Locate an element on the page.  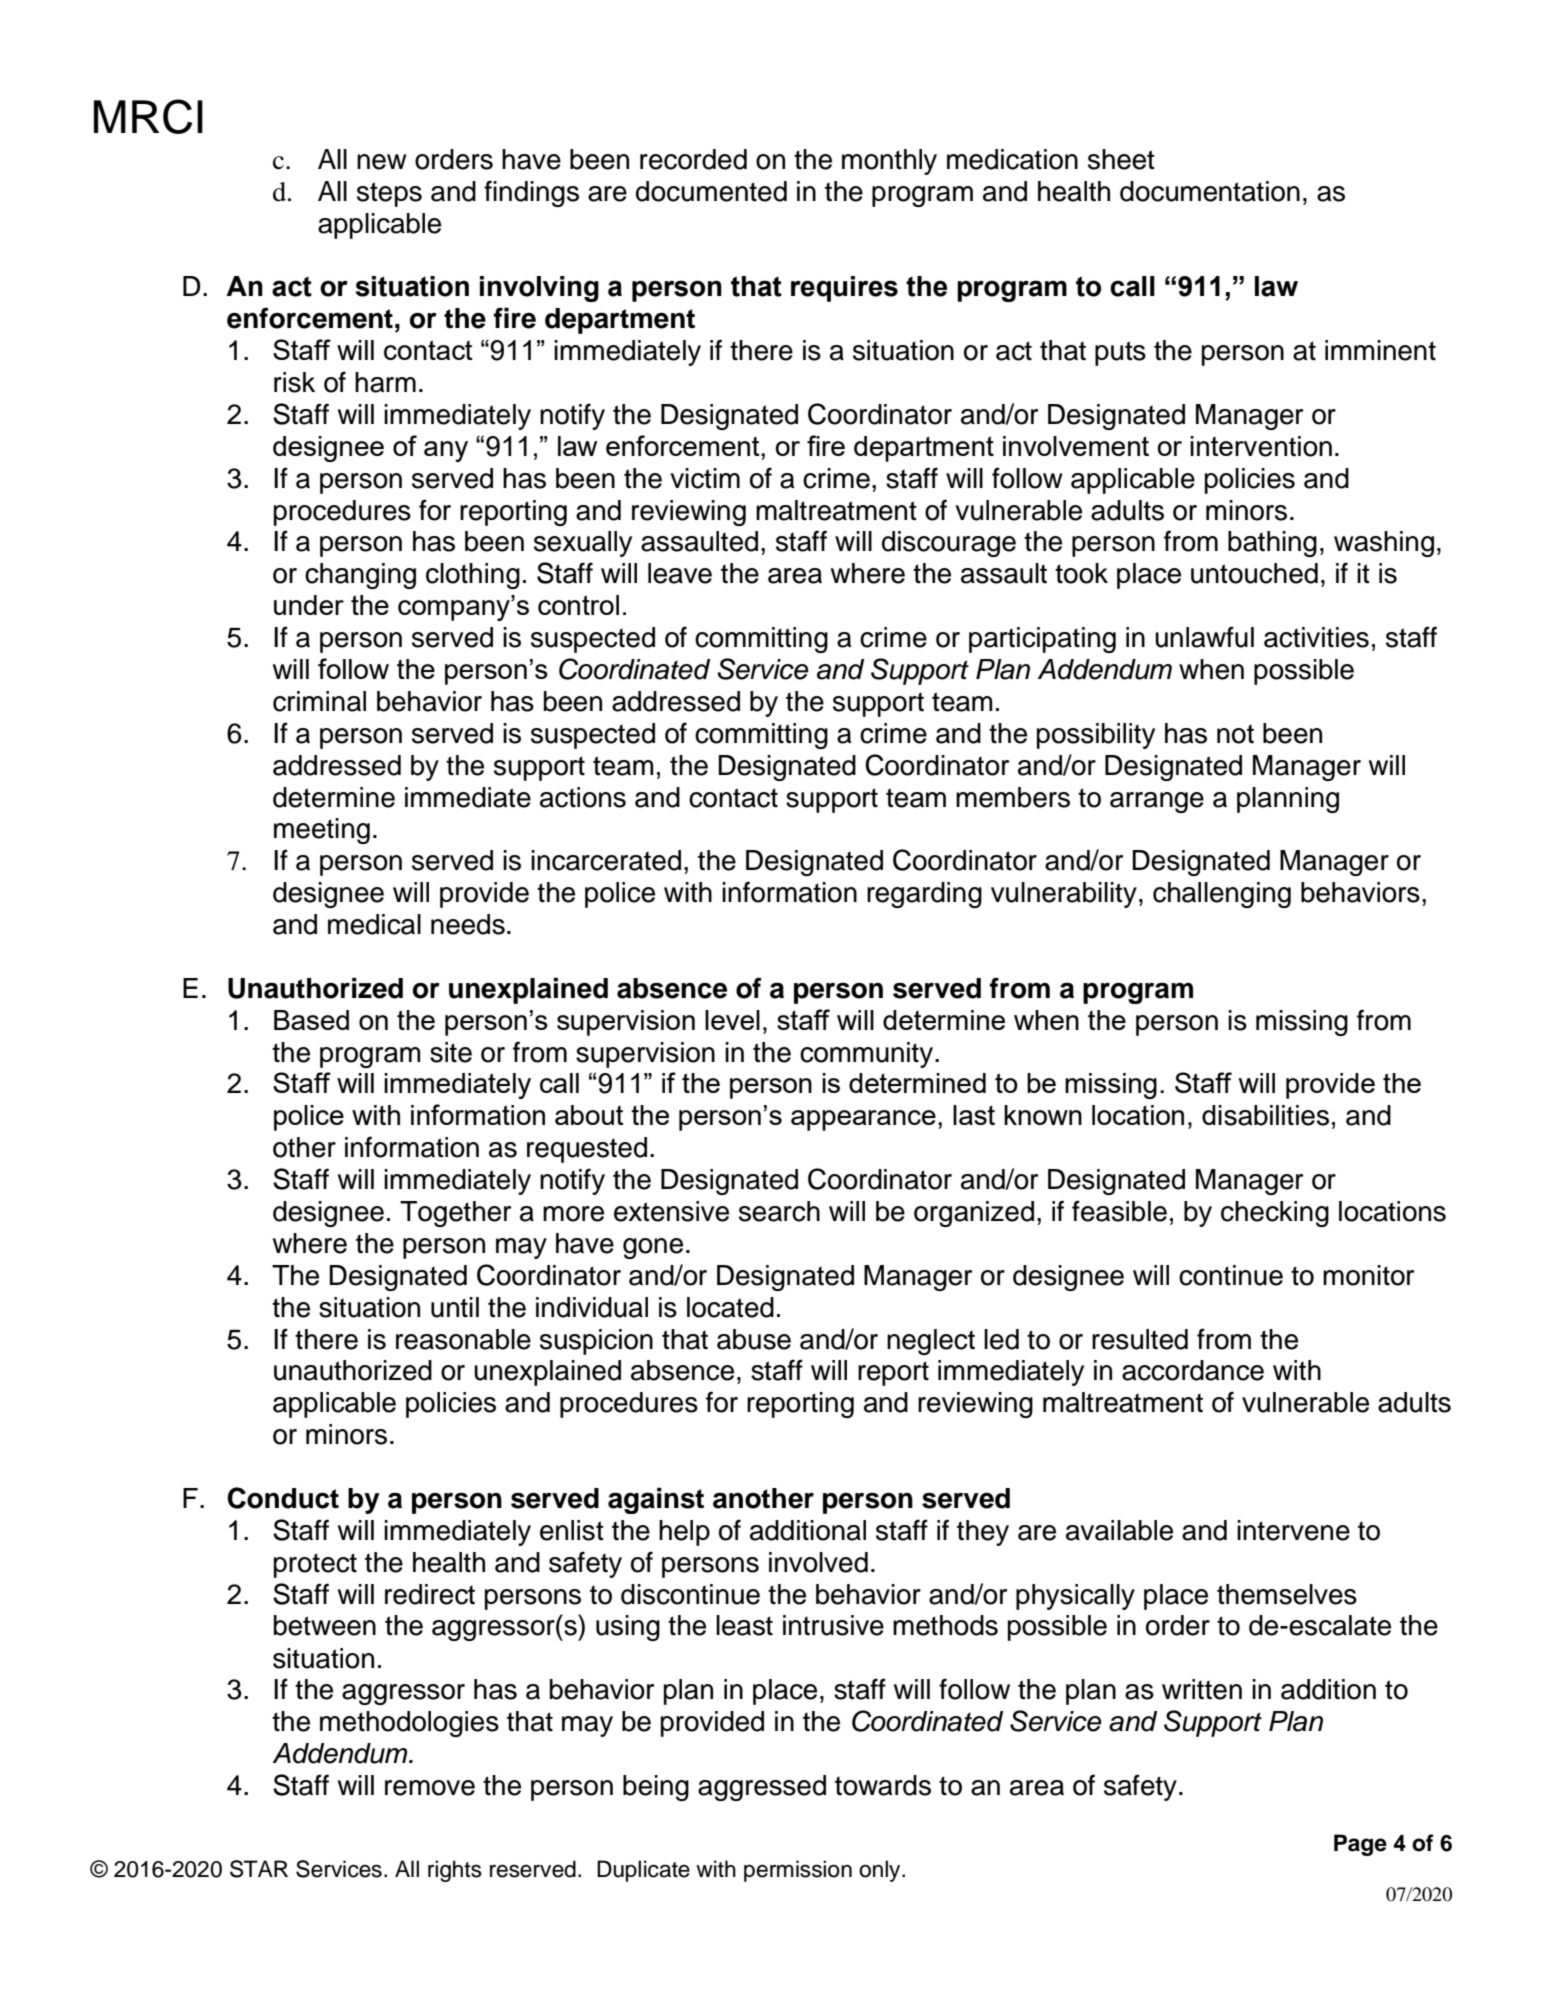
community is located at coordinates (868, 1055).
